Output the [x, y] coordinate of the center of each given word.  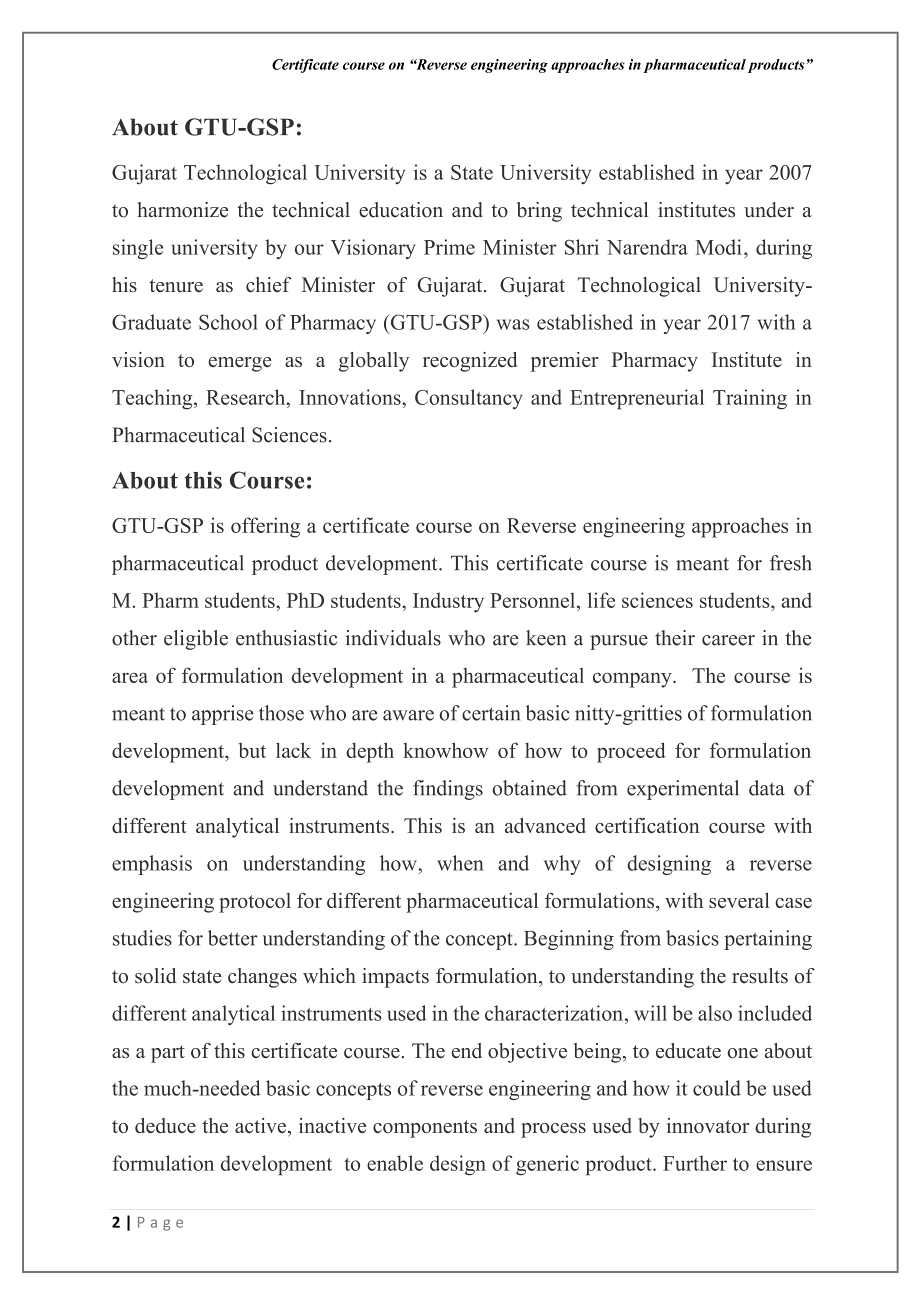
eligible [196, 640]
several [739, 900]
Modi [718, 247]
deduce [165, 1125]
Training [750, 399]
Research [247, 397]
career [728, 640]
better [233, 938]
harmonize [182, 210]
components [425, 1129]
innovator [708, 1125]
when [460, 863]
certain [491, 713]
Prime [449, 247]
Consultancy [469, 399]
